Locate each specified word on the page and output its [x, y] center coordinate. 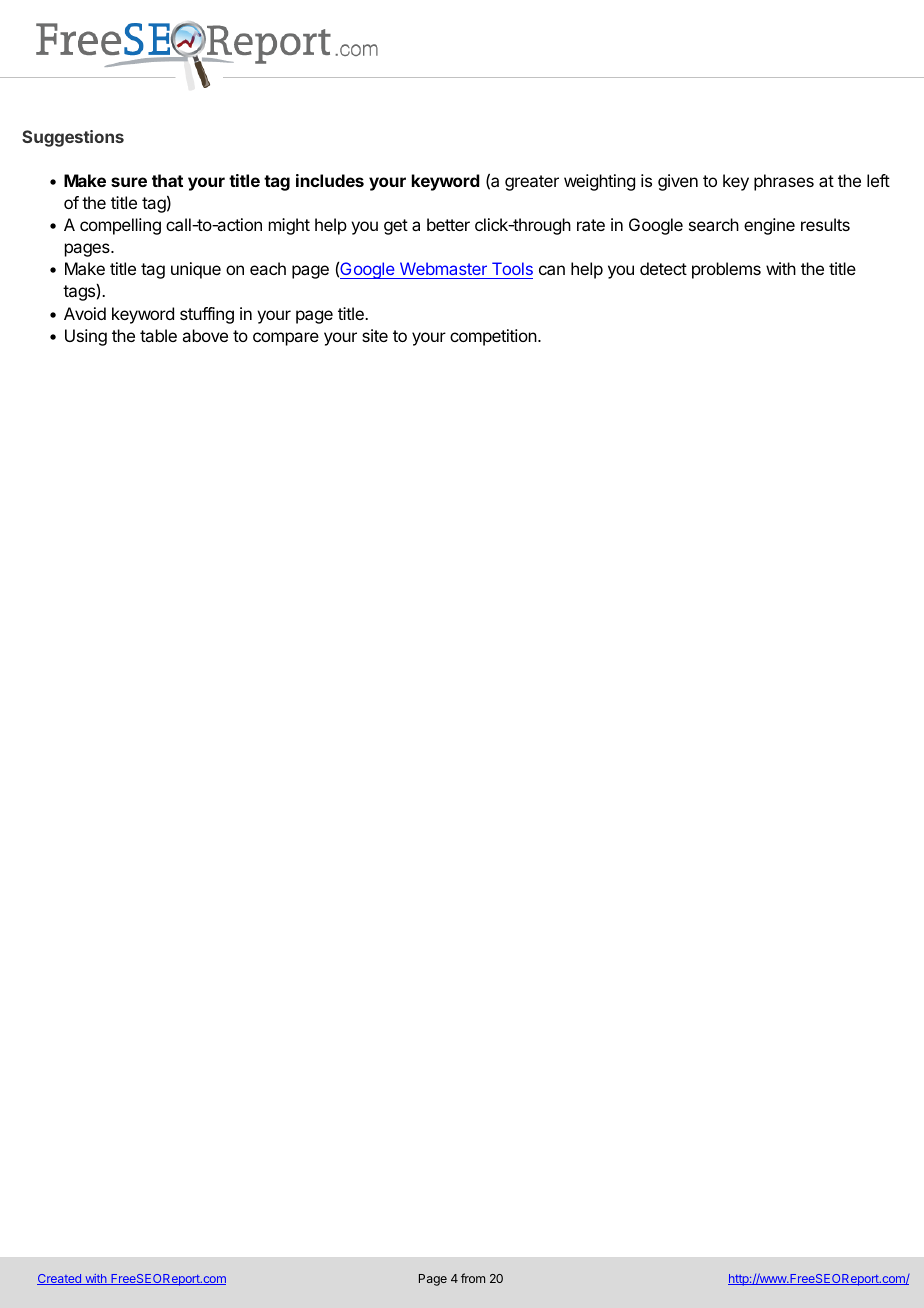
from [473, 1278]
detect [663, 268]
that [167, 180]
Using [86, 337]
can [552, 270]
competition [493, 337]
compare [286, 339]
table [158, 335]
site [375, 335]
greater [532, 183]
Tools [511, 270]
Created [60, 1279]
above [205, 335]
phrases [784, 182]
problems [726, 270]
